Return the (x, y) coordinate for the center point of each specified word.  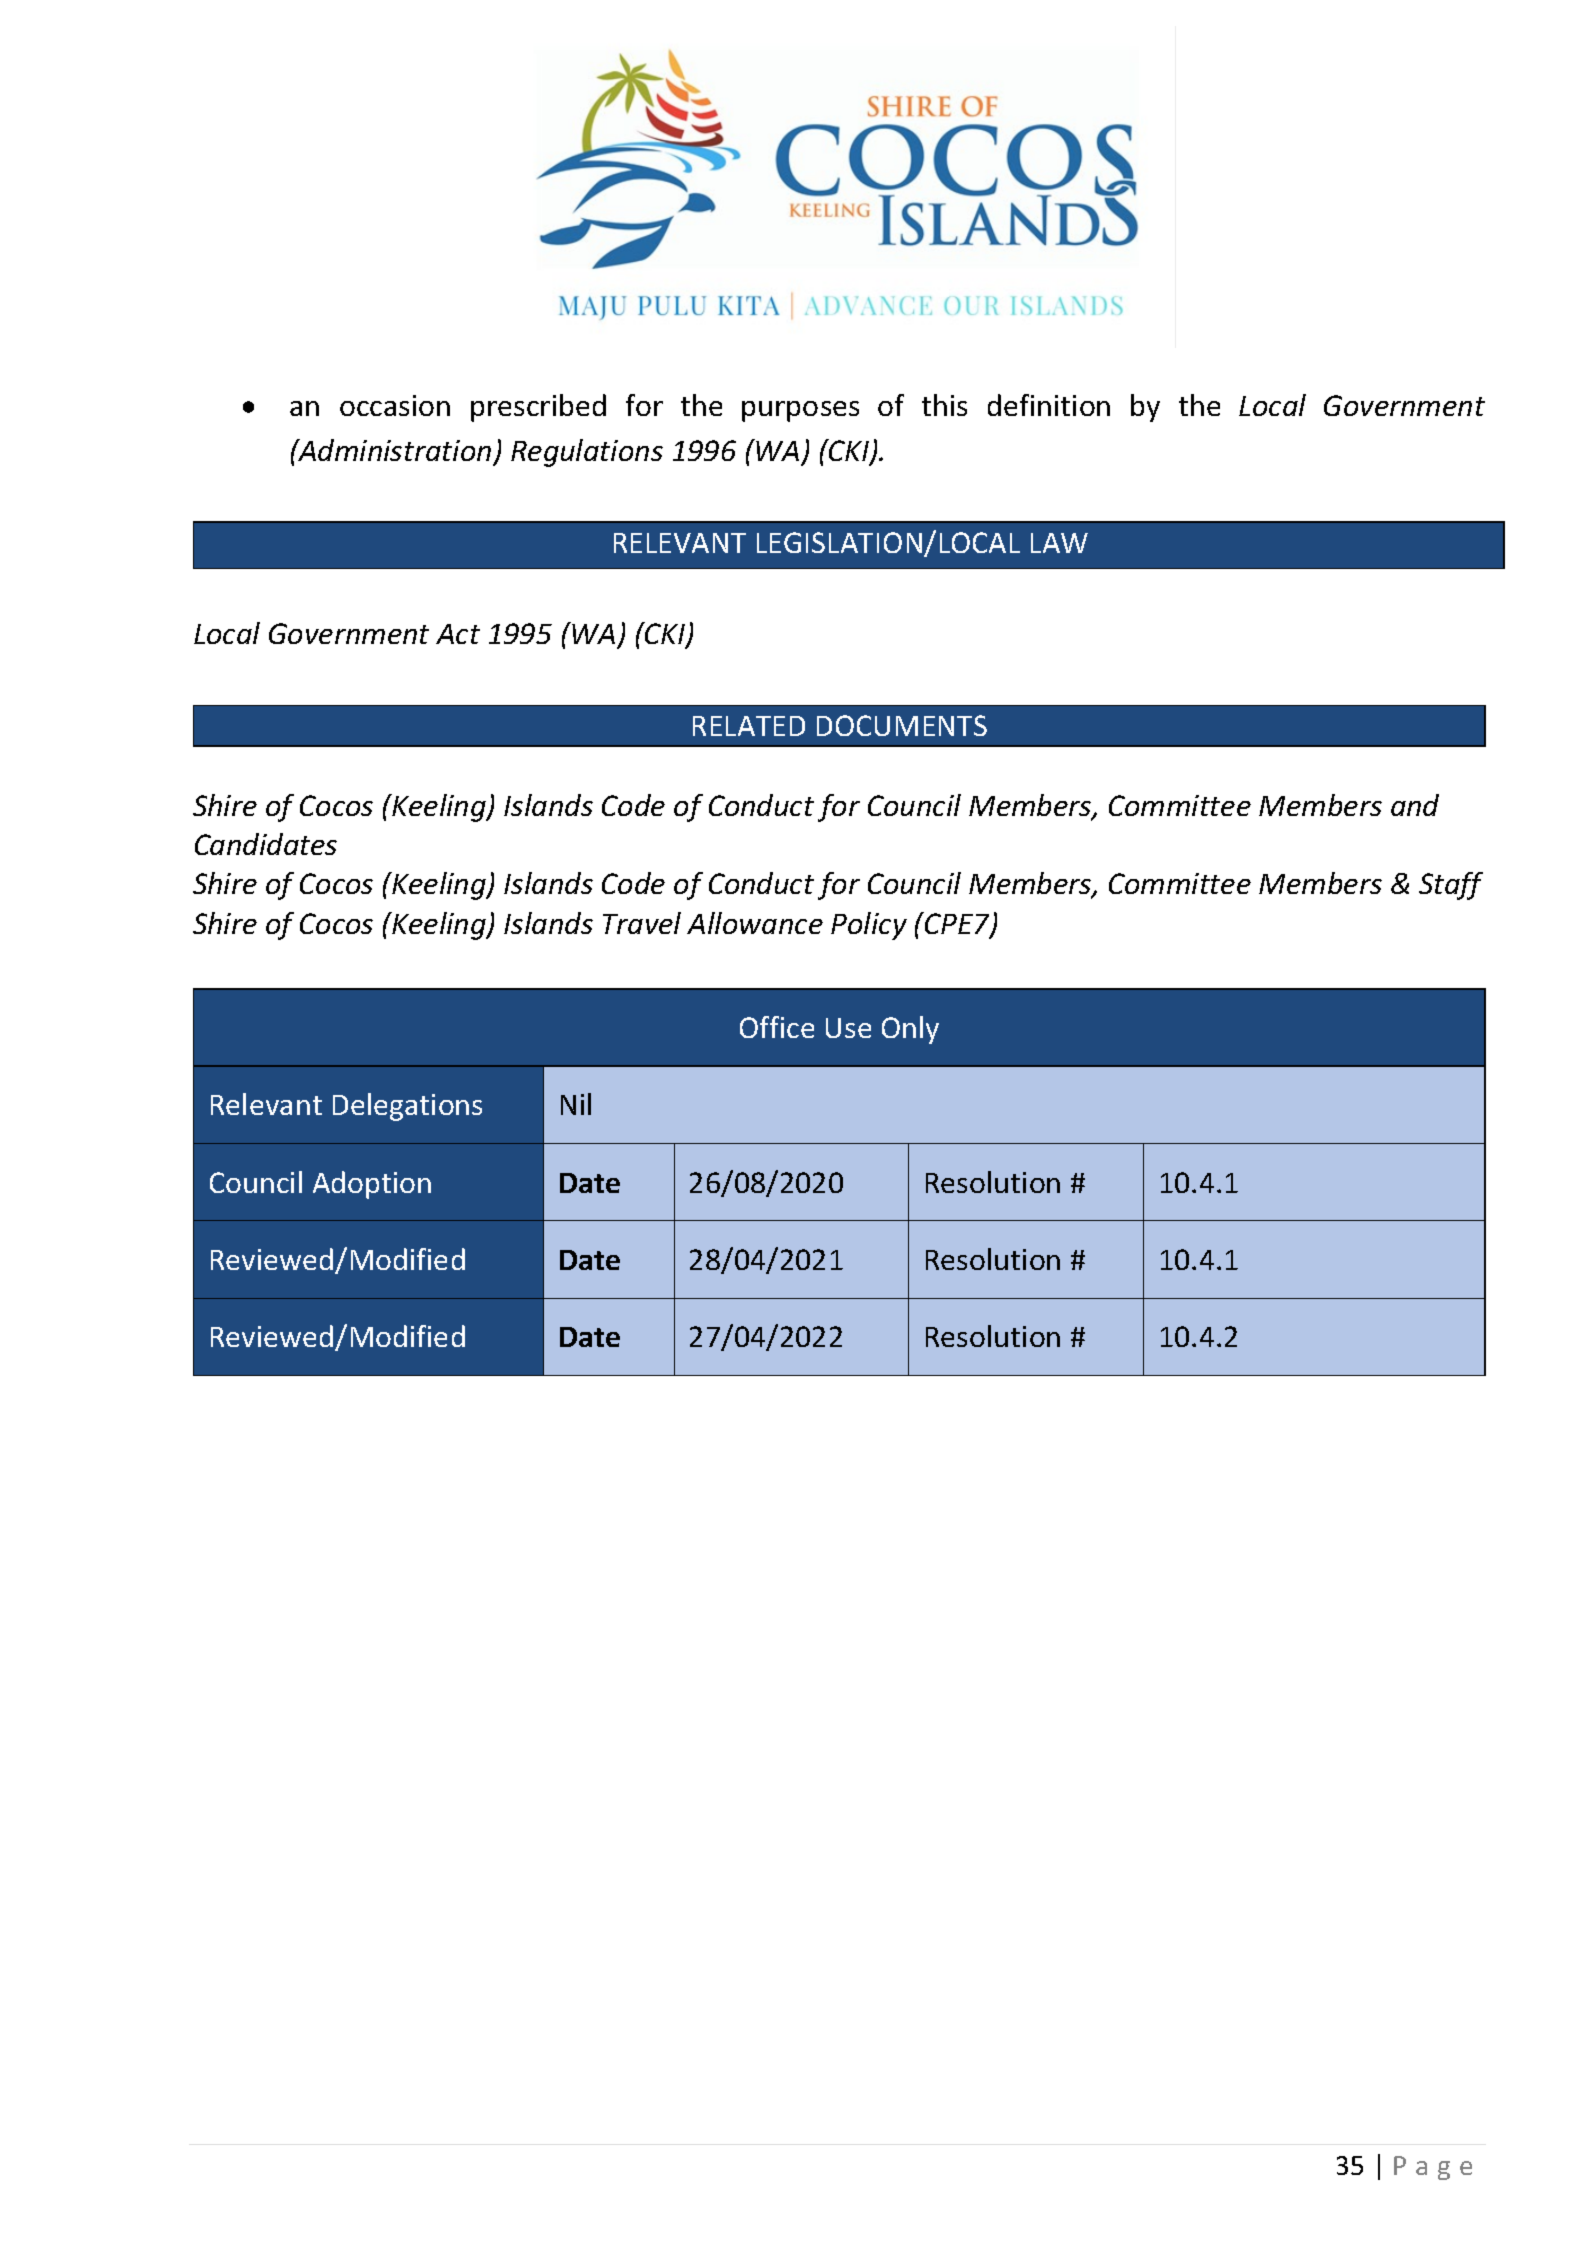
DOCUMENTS (902, 725)
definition (1049, 405)
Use (848, 1028)
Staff (1451, 886)
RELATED (749, 726)
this (944, 405)
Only (910, 1030)
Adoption (372, 1185)
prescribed (538, 408)
